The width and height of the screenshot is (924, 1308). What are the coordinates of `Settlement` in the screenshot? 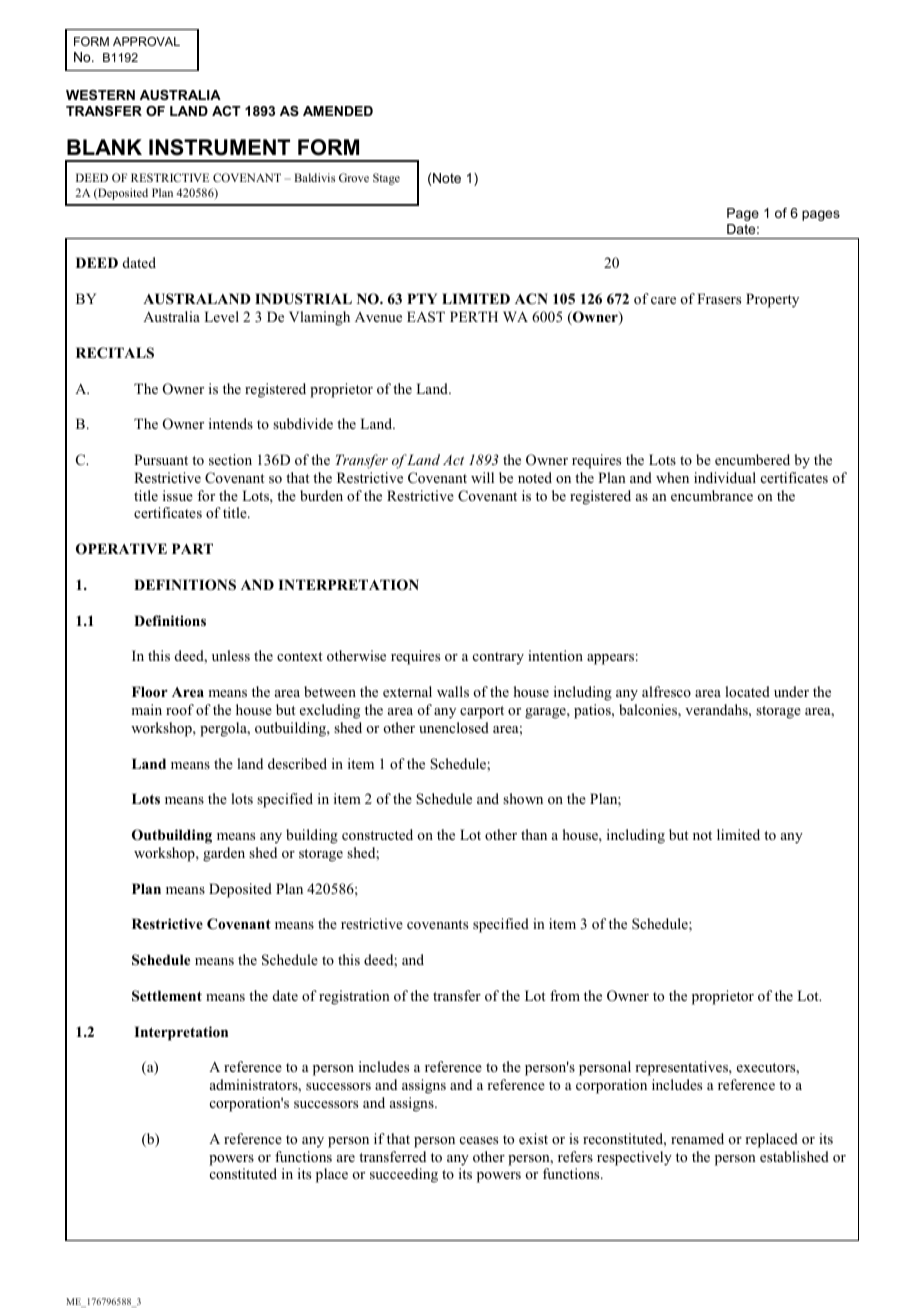 It's located at (167, 996).
